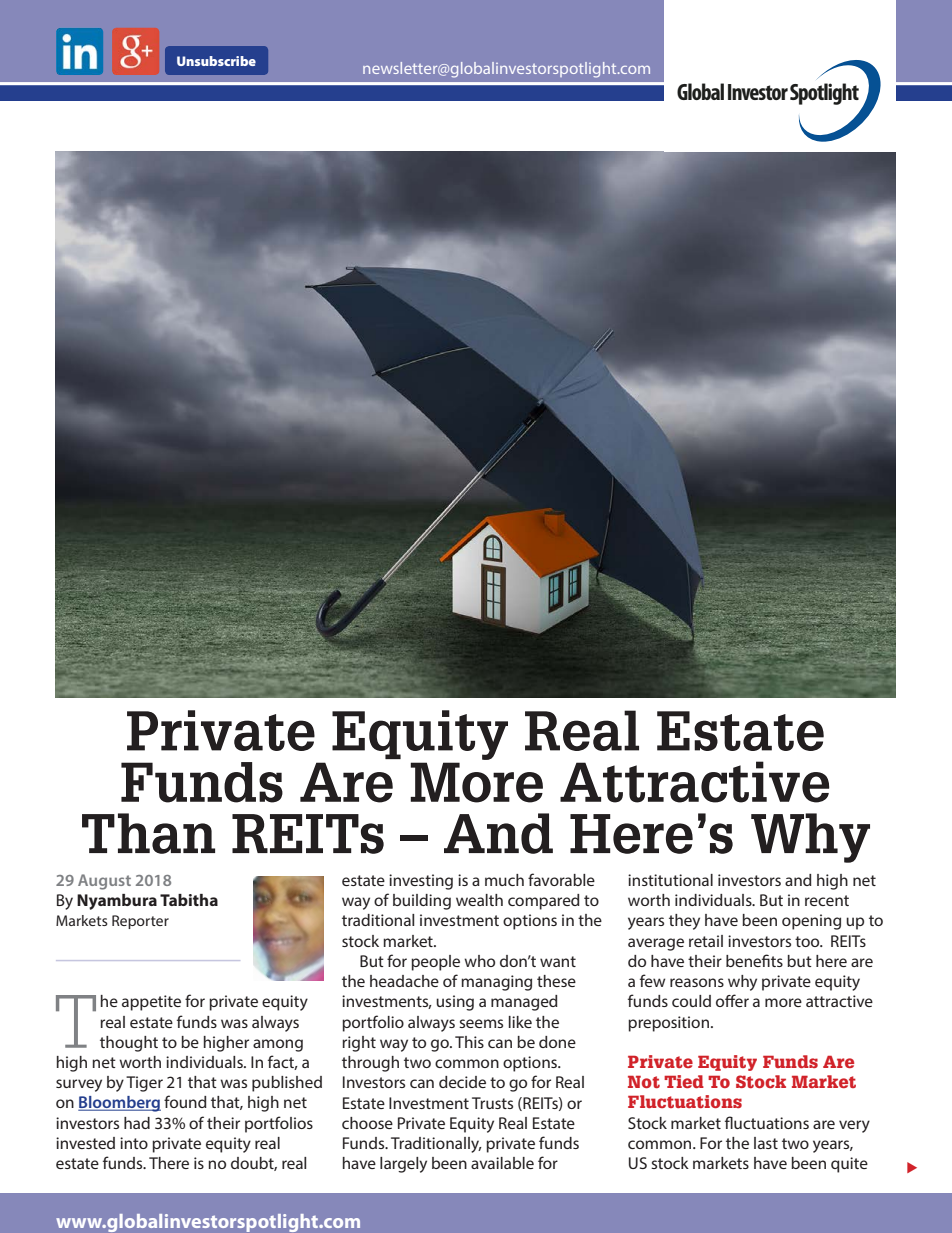 This image has height=1233, width=952. What do you see at coordinates (137, 1123) in the image?
I see `had` at bounding box center [137, 1123].
